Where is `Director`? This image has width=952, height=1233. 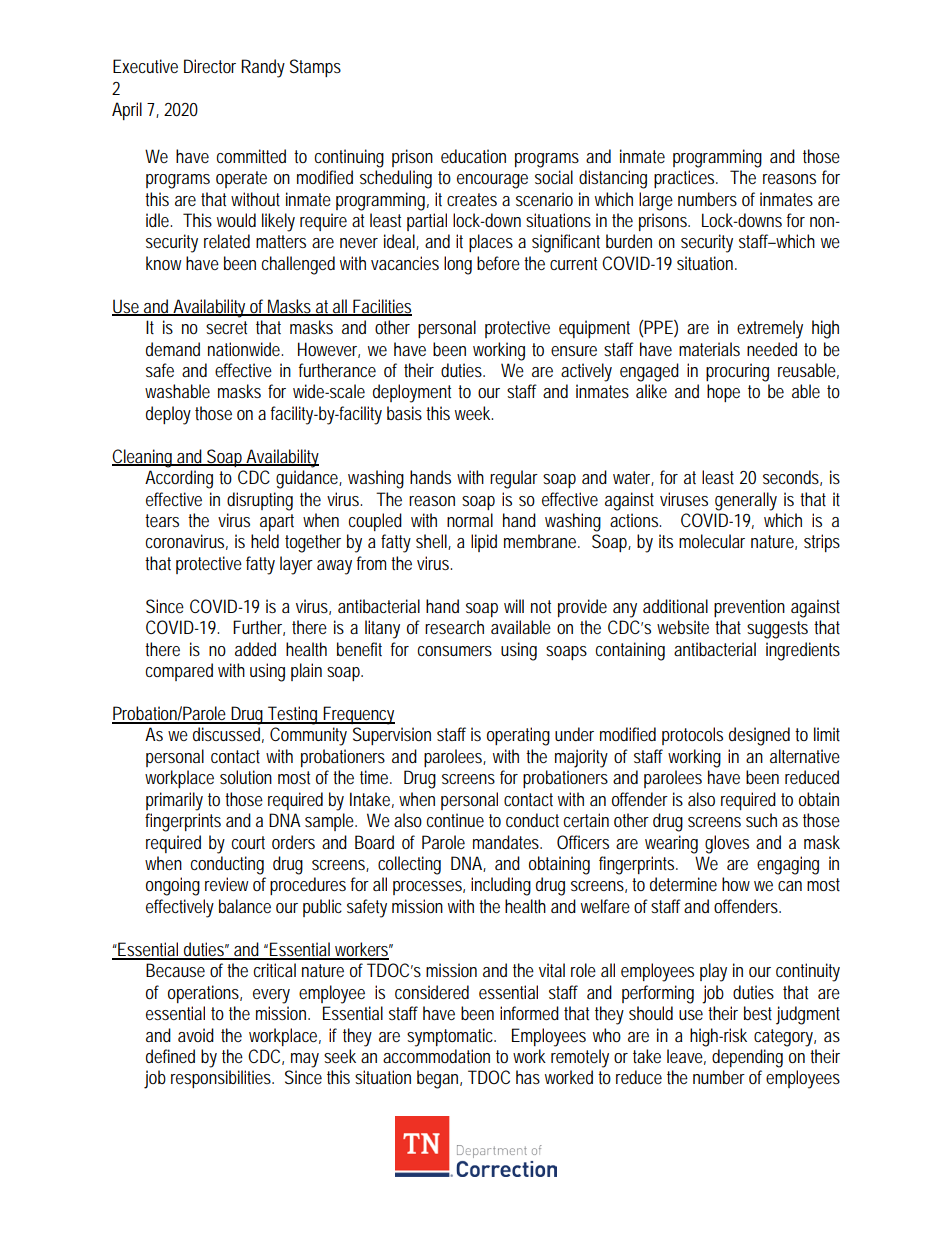
Director is located at coordinates (210, 66).
